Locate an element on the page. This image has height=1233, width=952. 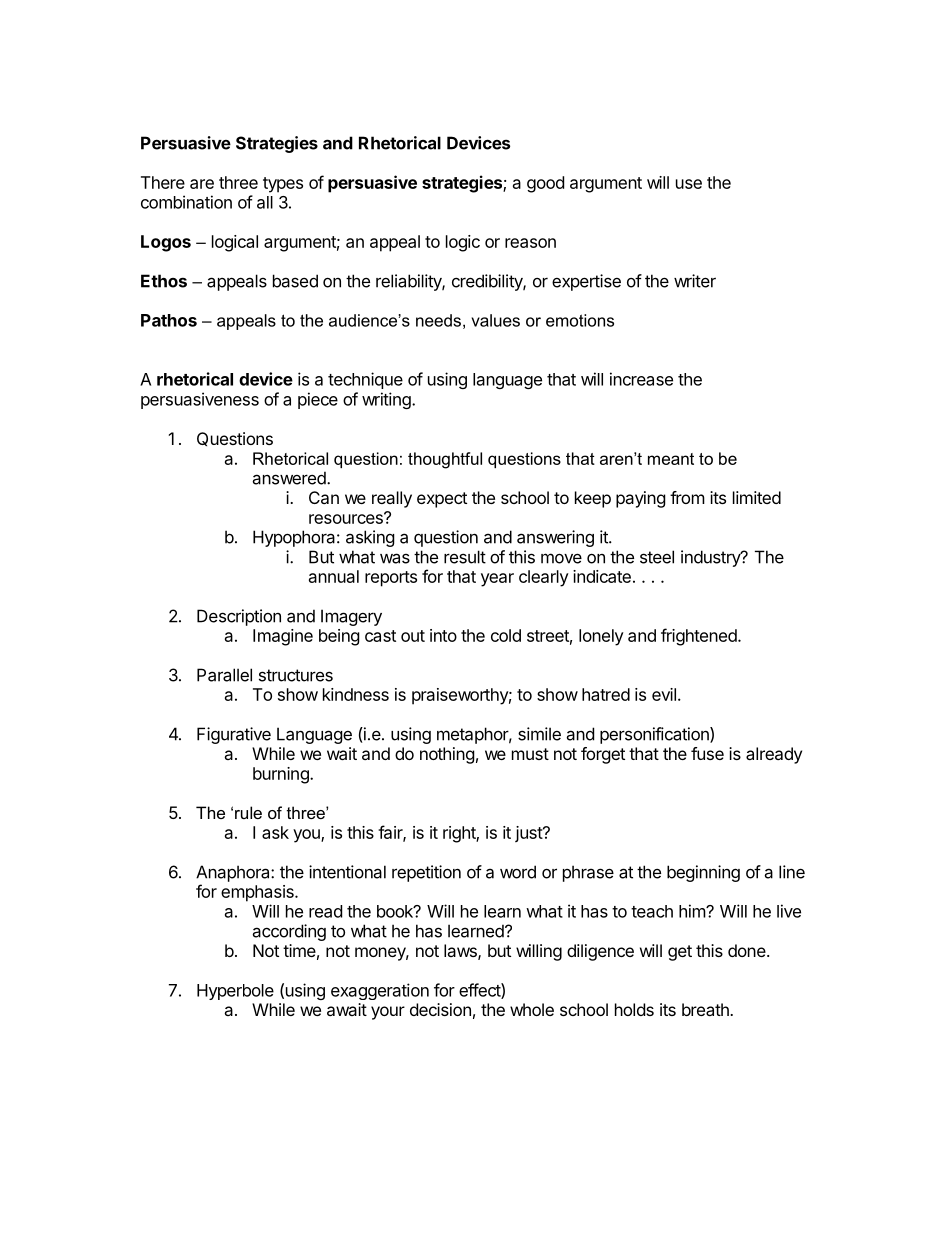
decision is located at coordinates (440, 1009).
